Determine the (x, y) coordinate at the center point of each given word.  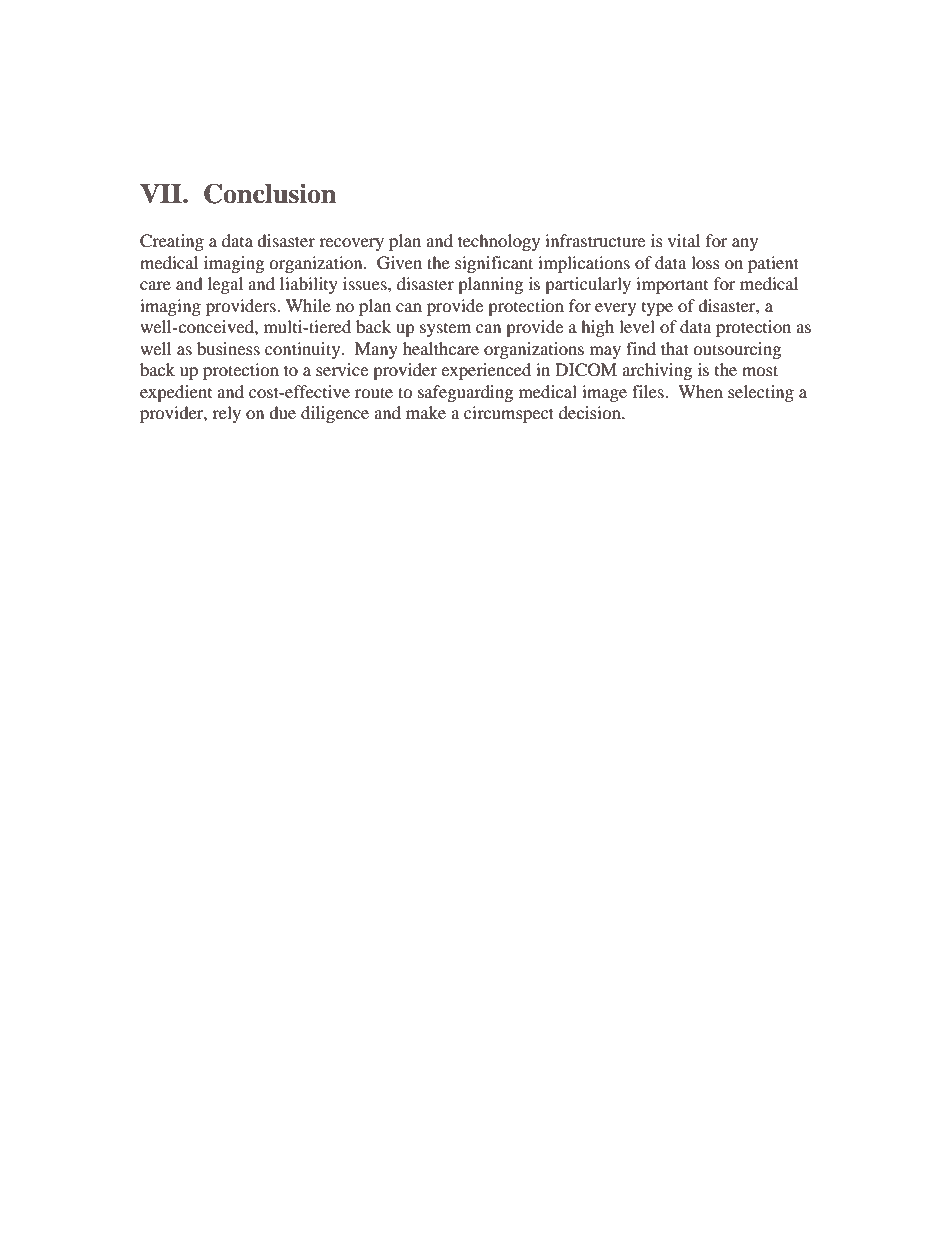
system (445, 330)
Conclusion (270, 193)
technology (499, 242)
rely (226, 414)
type (657, 309)
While (308, 305)
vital (684, 240)
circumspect (509, 414)
